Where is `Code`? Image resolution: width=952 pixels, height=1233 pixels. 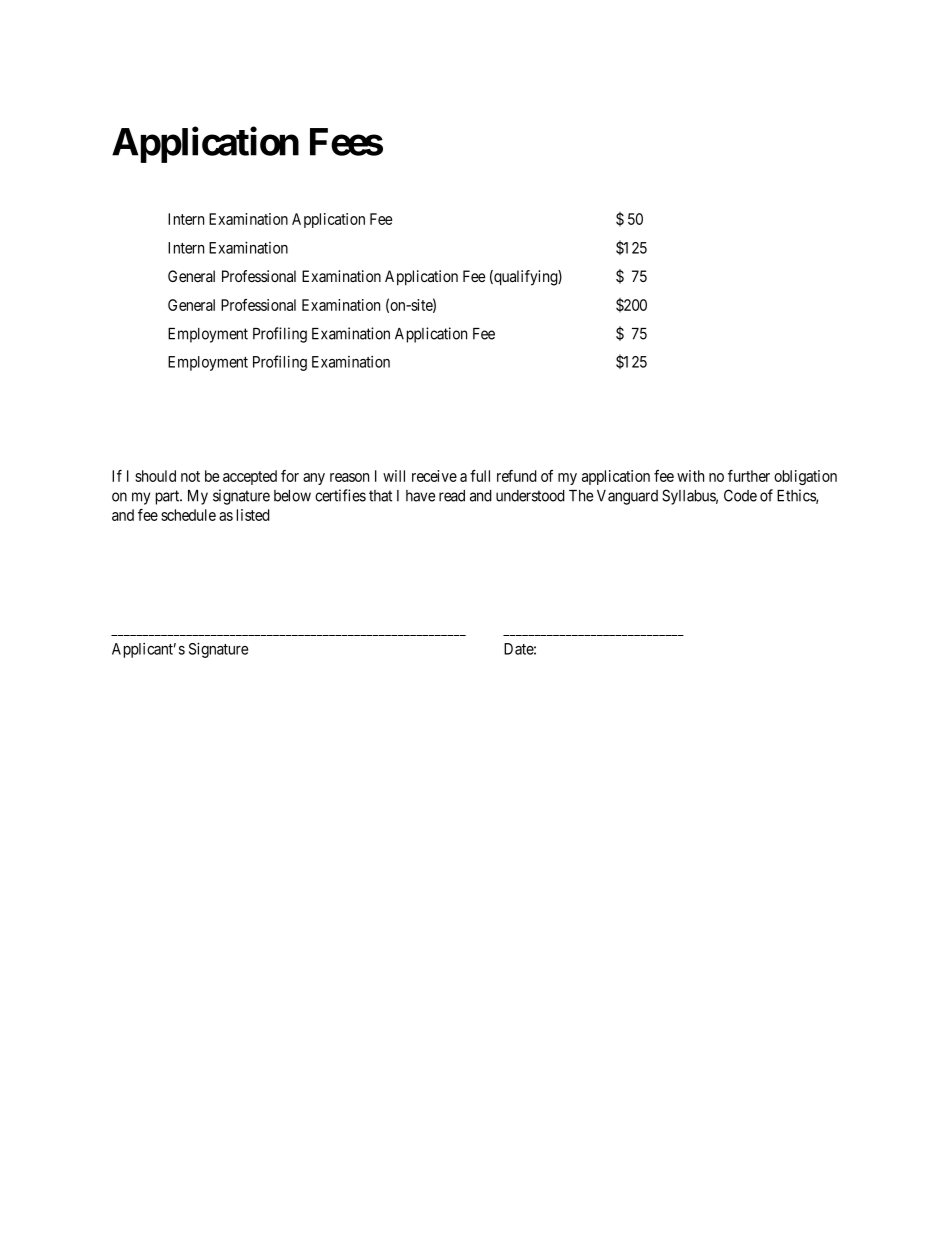
Code is located at coordinates (740, 495).
